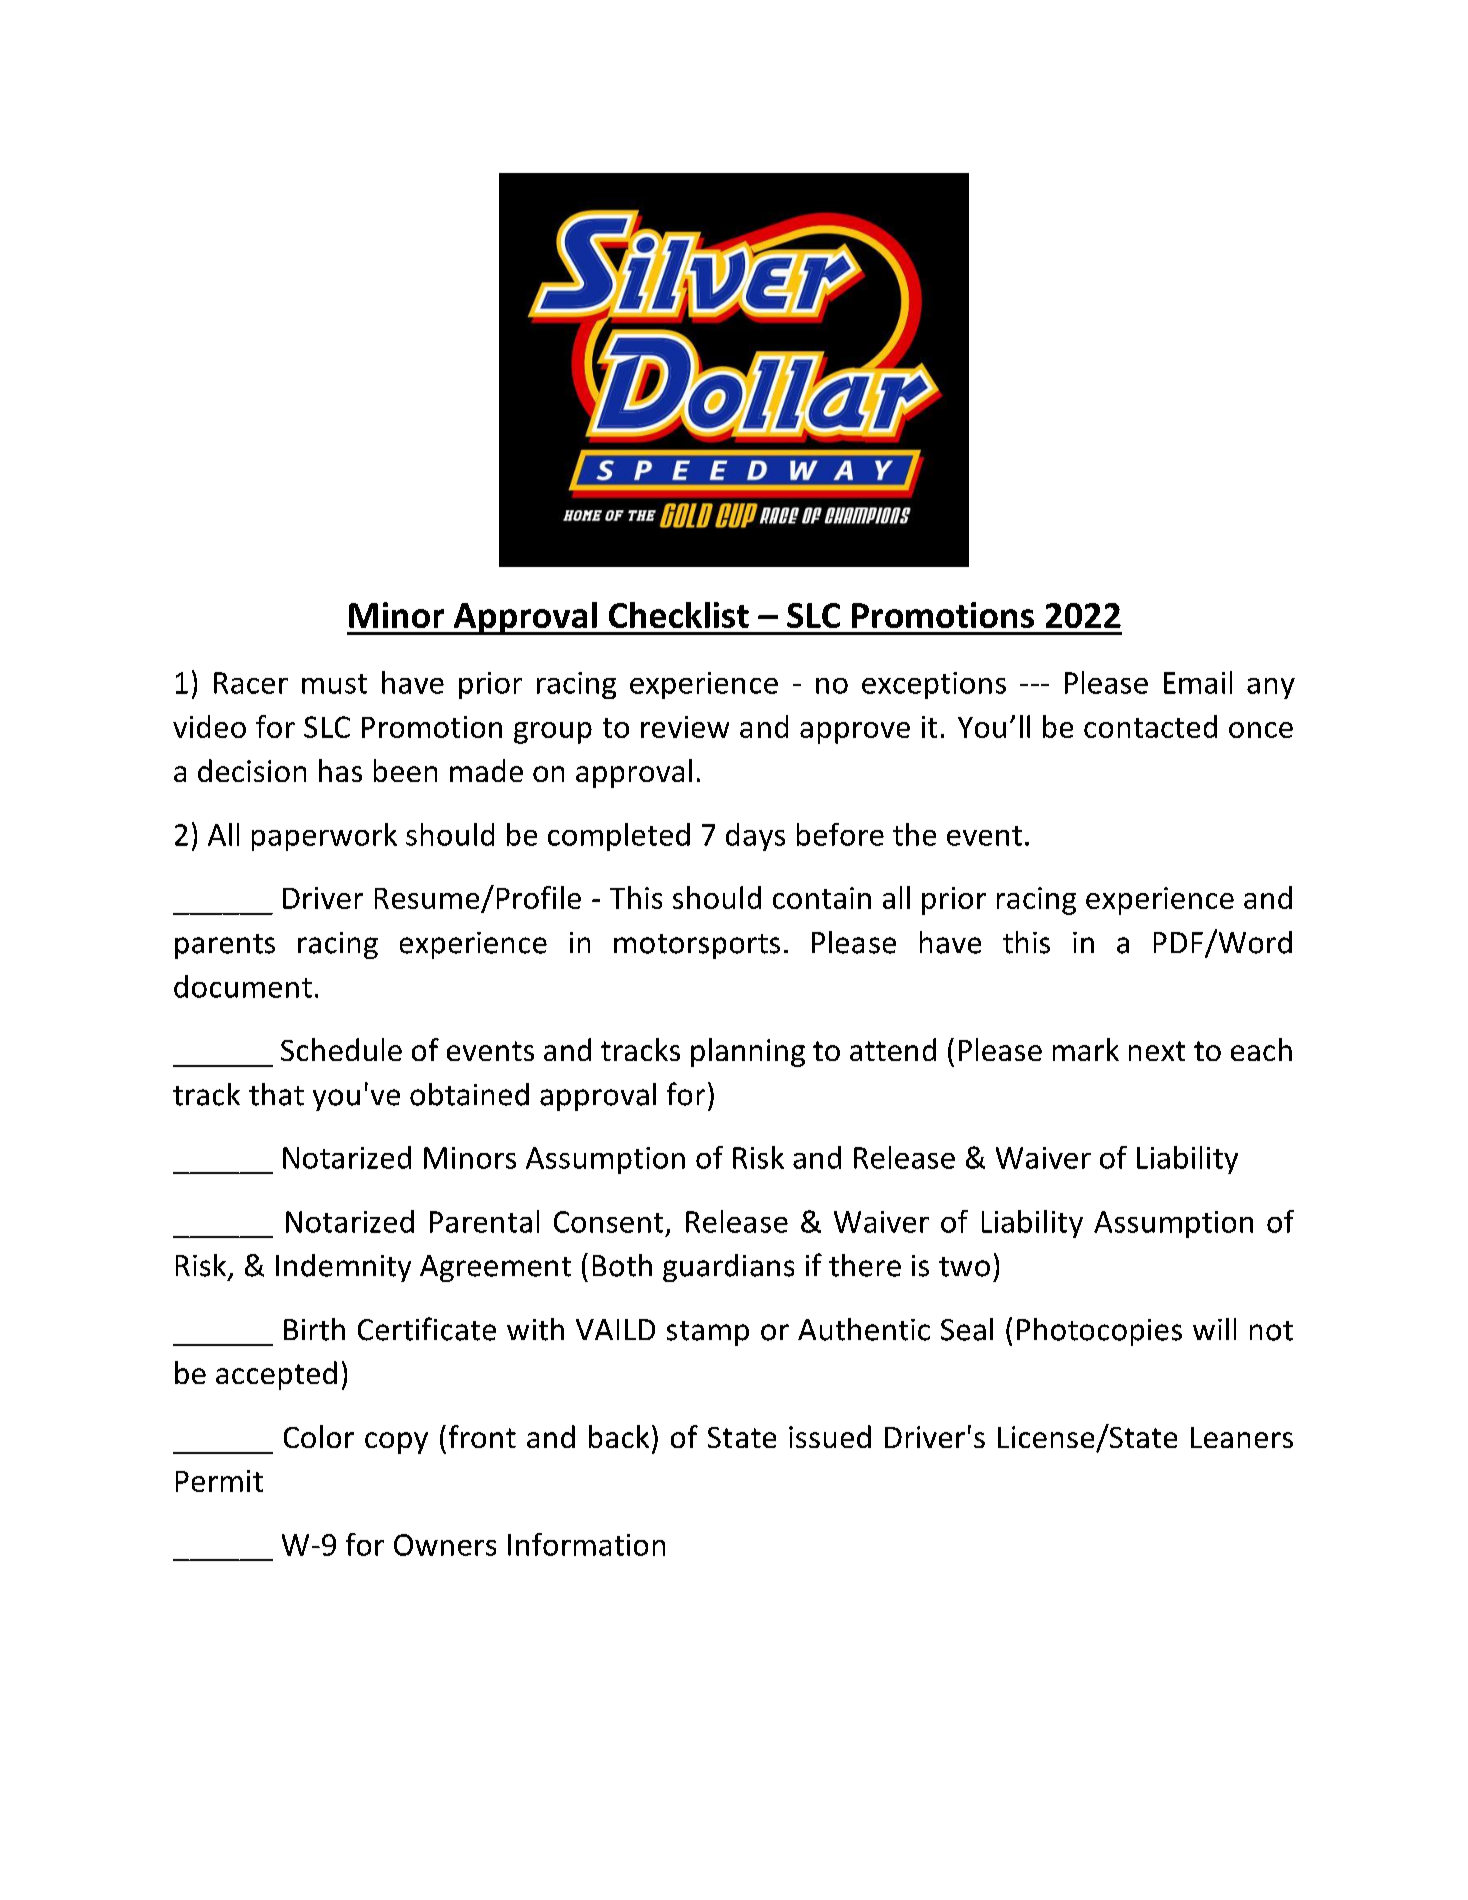 The height and width of the image is (1900, 1468). What do you see at coordinates (755, 837) in the image?
I see `days` at bounding box center [755, 837].
